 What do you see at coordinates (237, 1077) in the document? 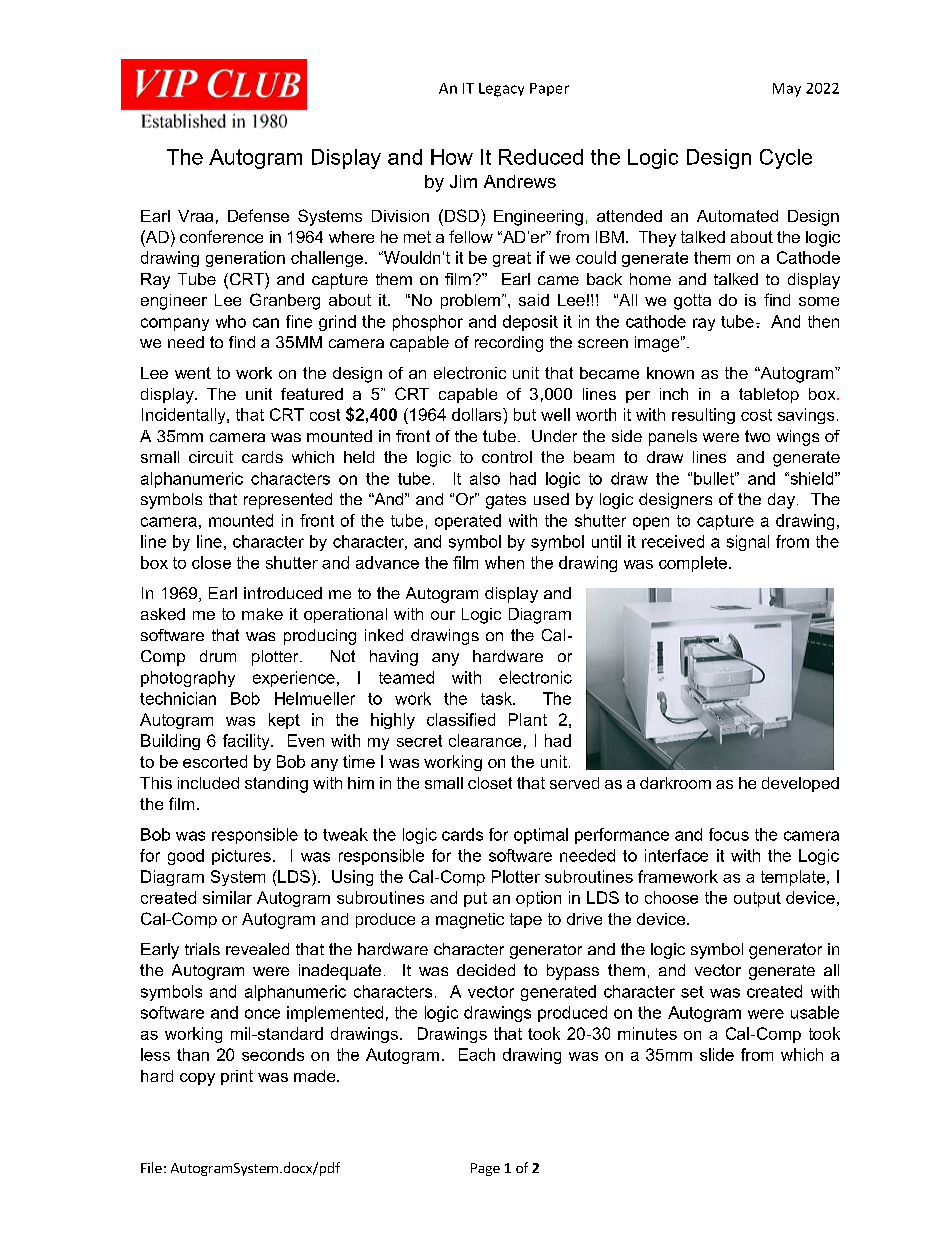
I see `print` at bounding box center [237, 1077].
